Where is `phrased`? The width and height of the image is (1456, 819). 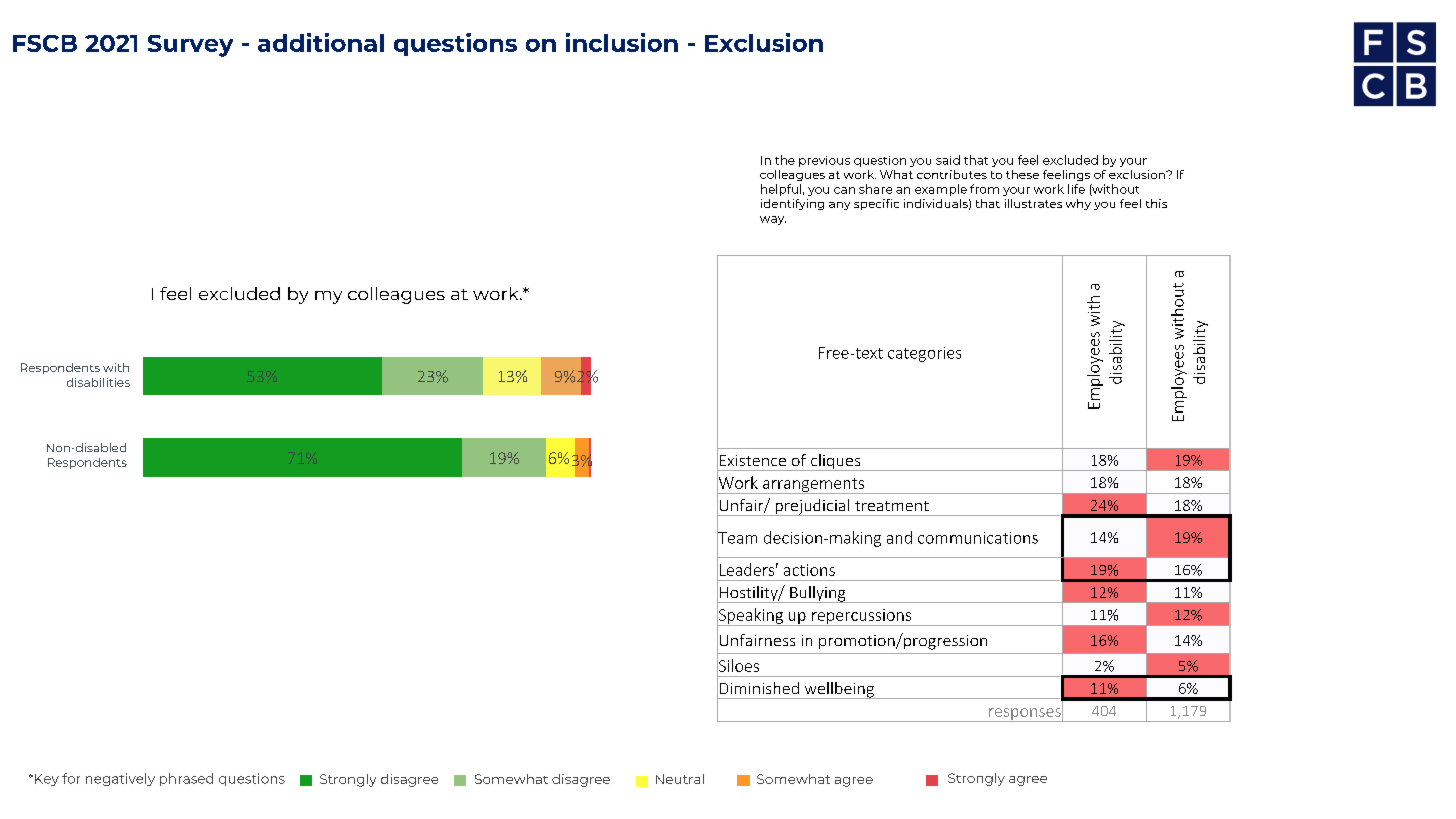 phrased is located at coordinates (186, 779).
